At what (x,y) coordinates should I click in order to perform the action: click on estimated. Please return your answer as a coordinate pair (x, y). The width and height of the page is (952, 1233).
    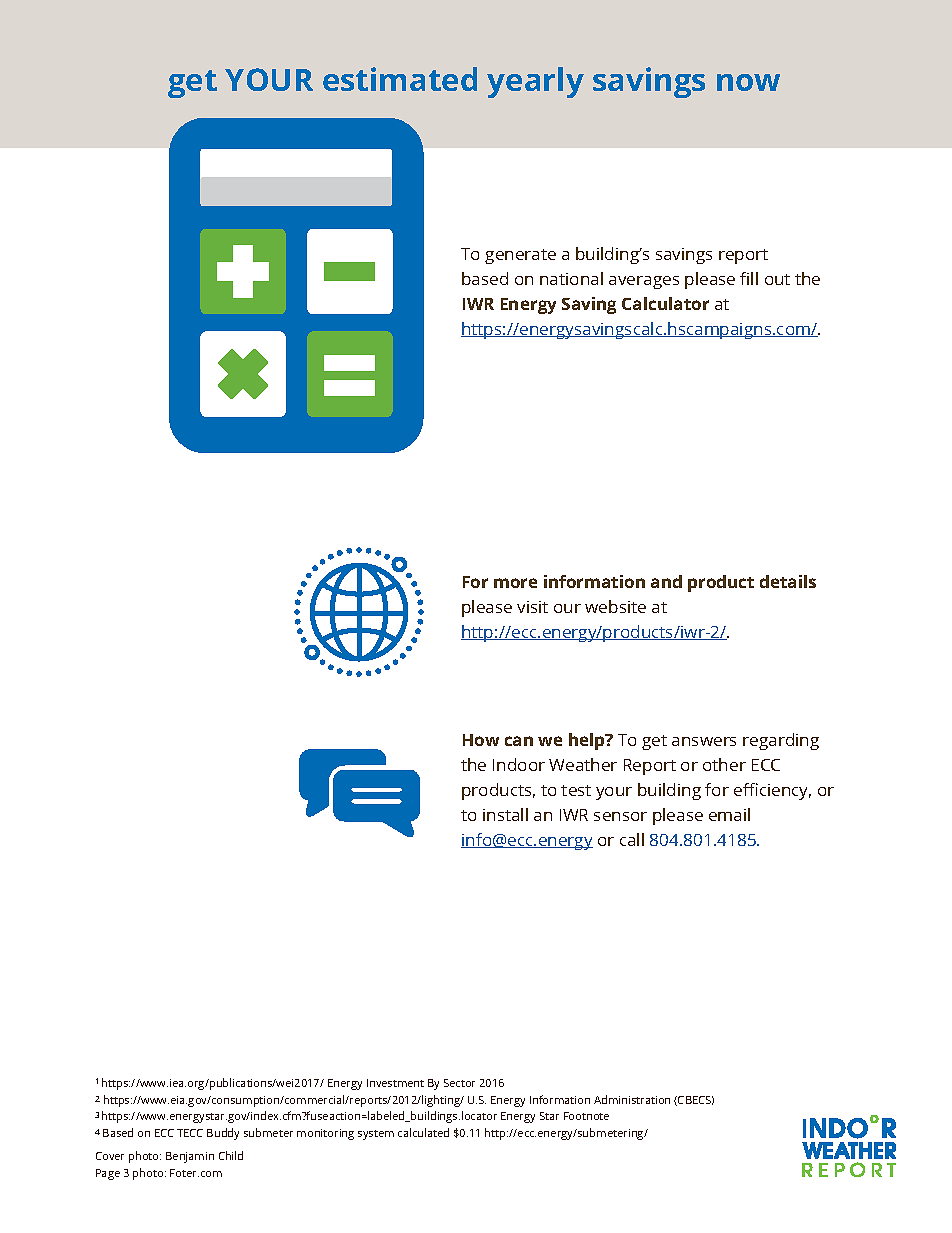
    Looking at the image, I should click on (400, 79).
